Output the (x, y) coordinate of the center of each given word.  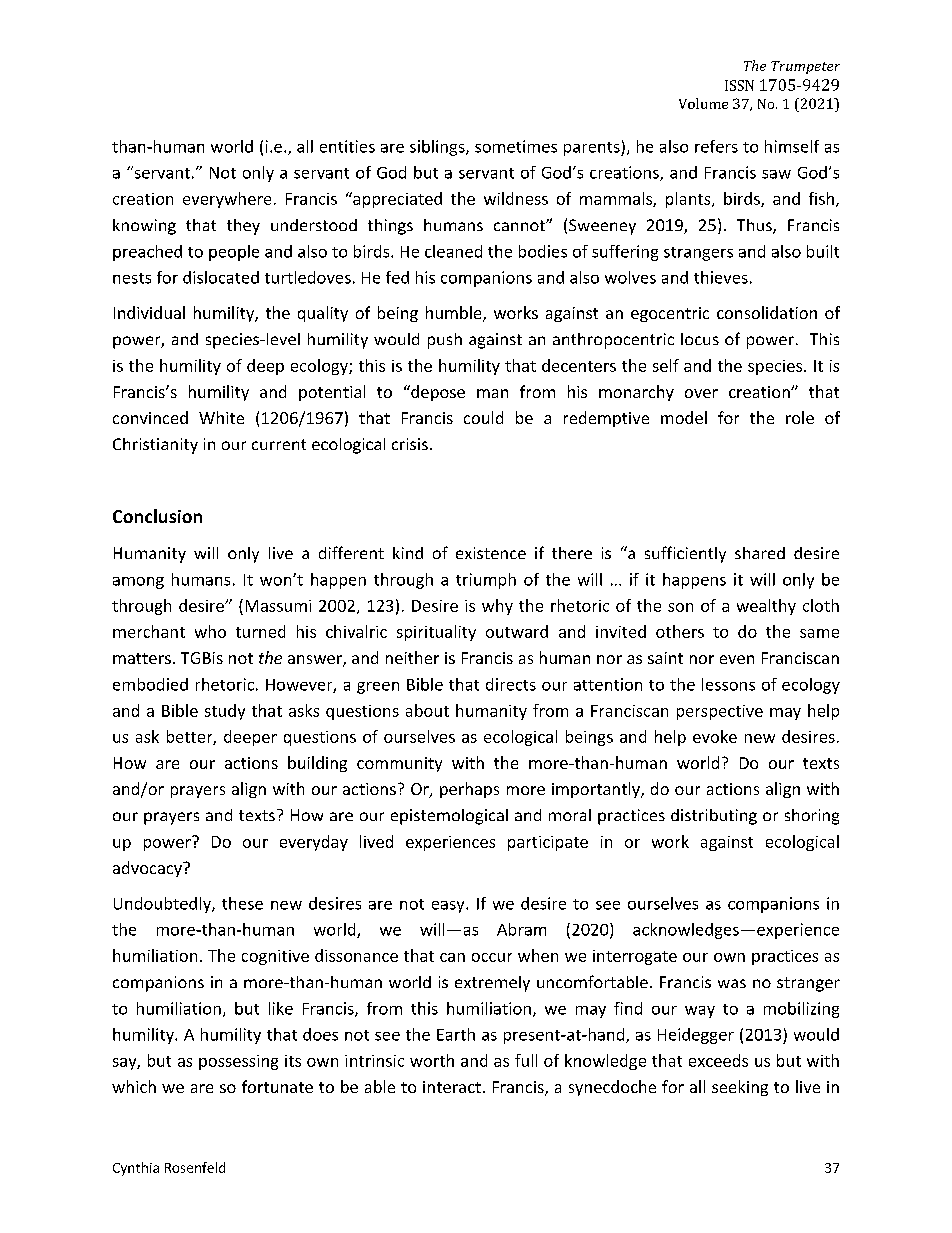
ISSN (739, 85)
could (483, 417)
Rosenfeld (195, 1167)
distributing (714, 817)
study (225, 712)
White (221, 417)
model (684, 417)
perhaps (469, 790)
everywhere (227, 200)
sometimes (516, 146)
